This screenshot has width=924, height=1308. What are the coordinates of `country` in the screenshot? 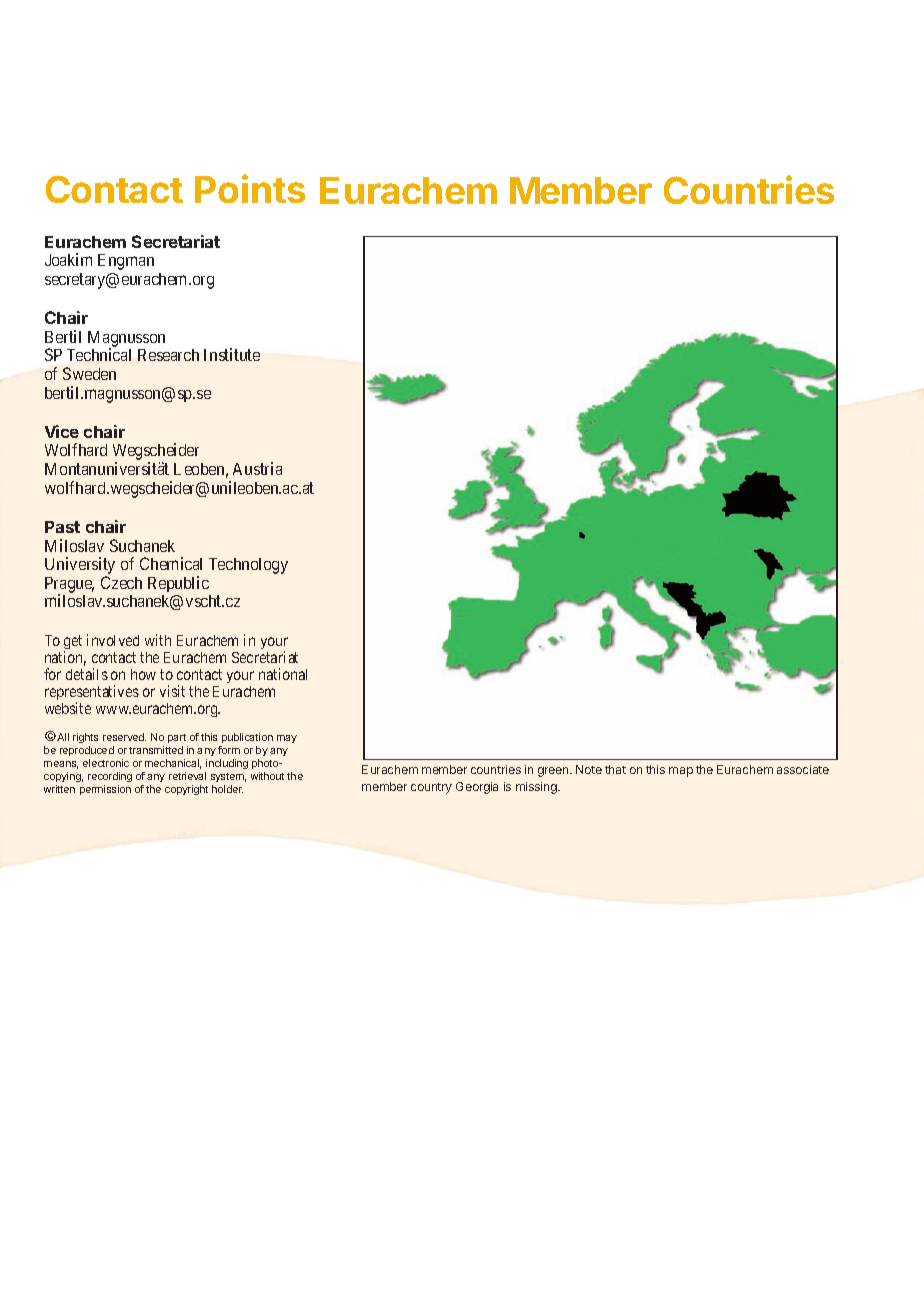 It's located at (431, 788).
